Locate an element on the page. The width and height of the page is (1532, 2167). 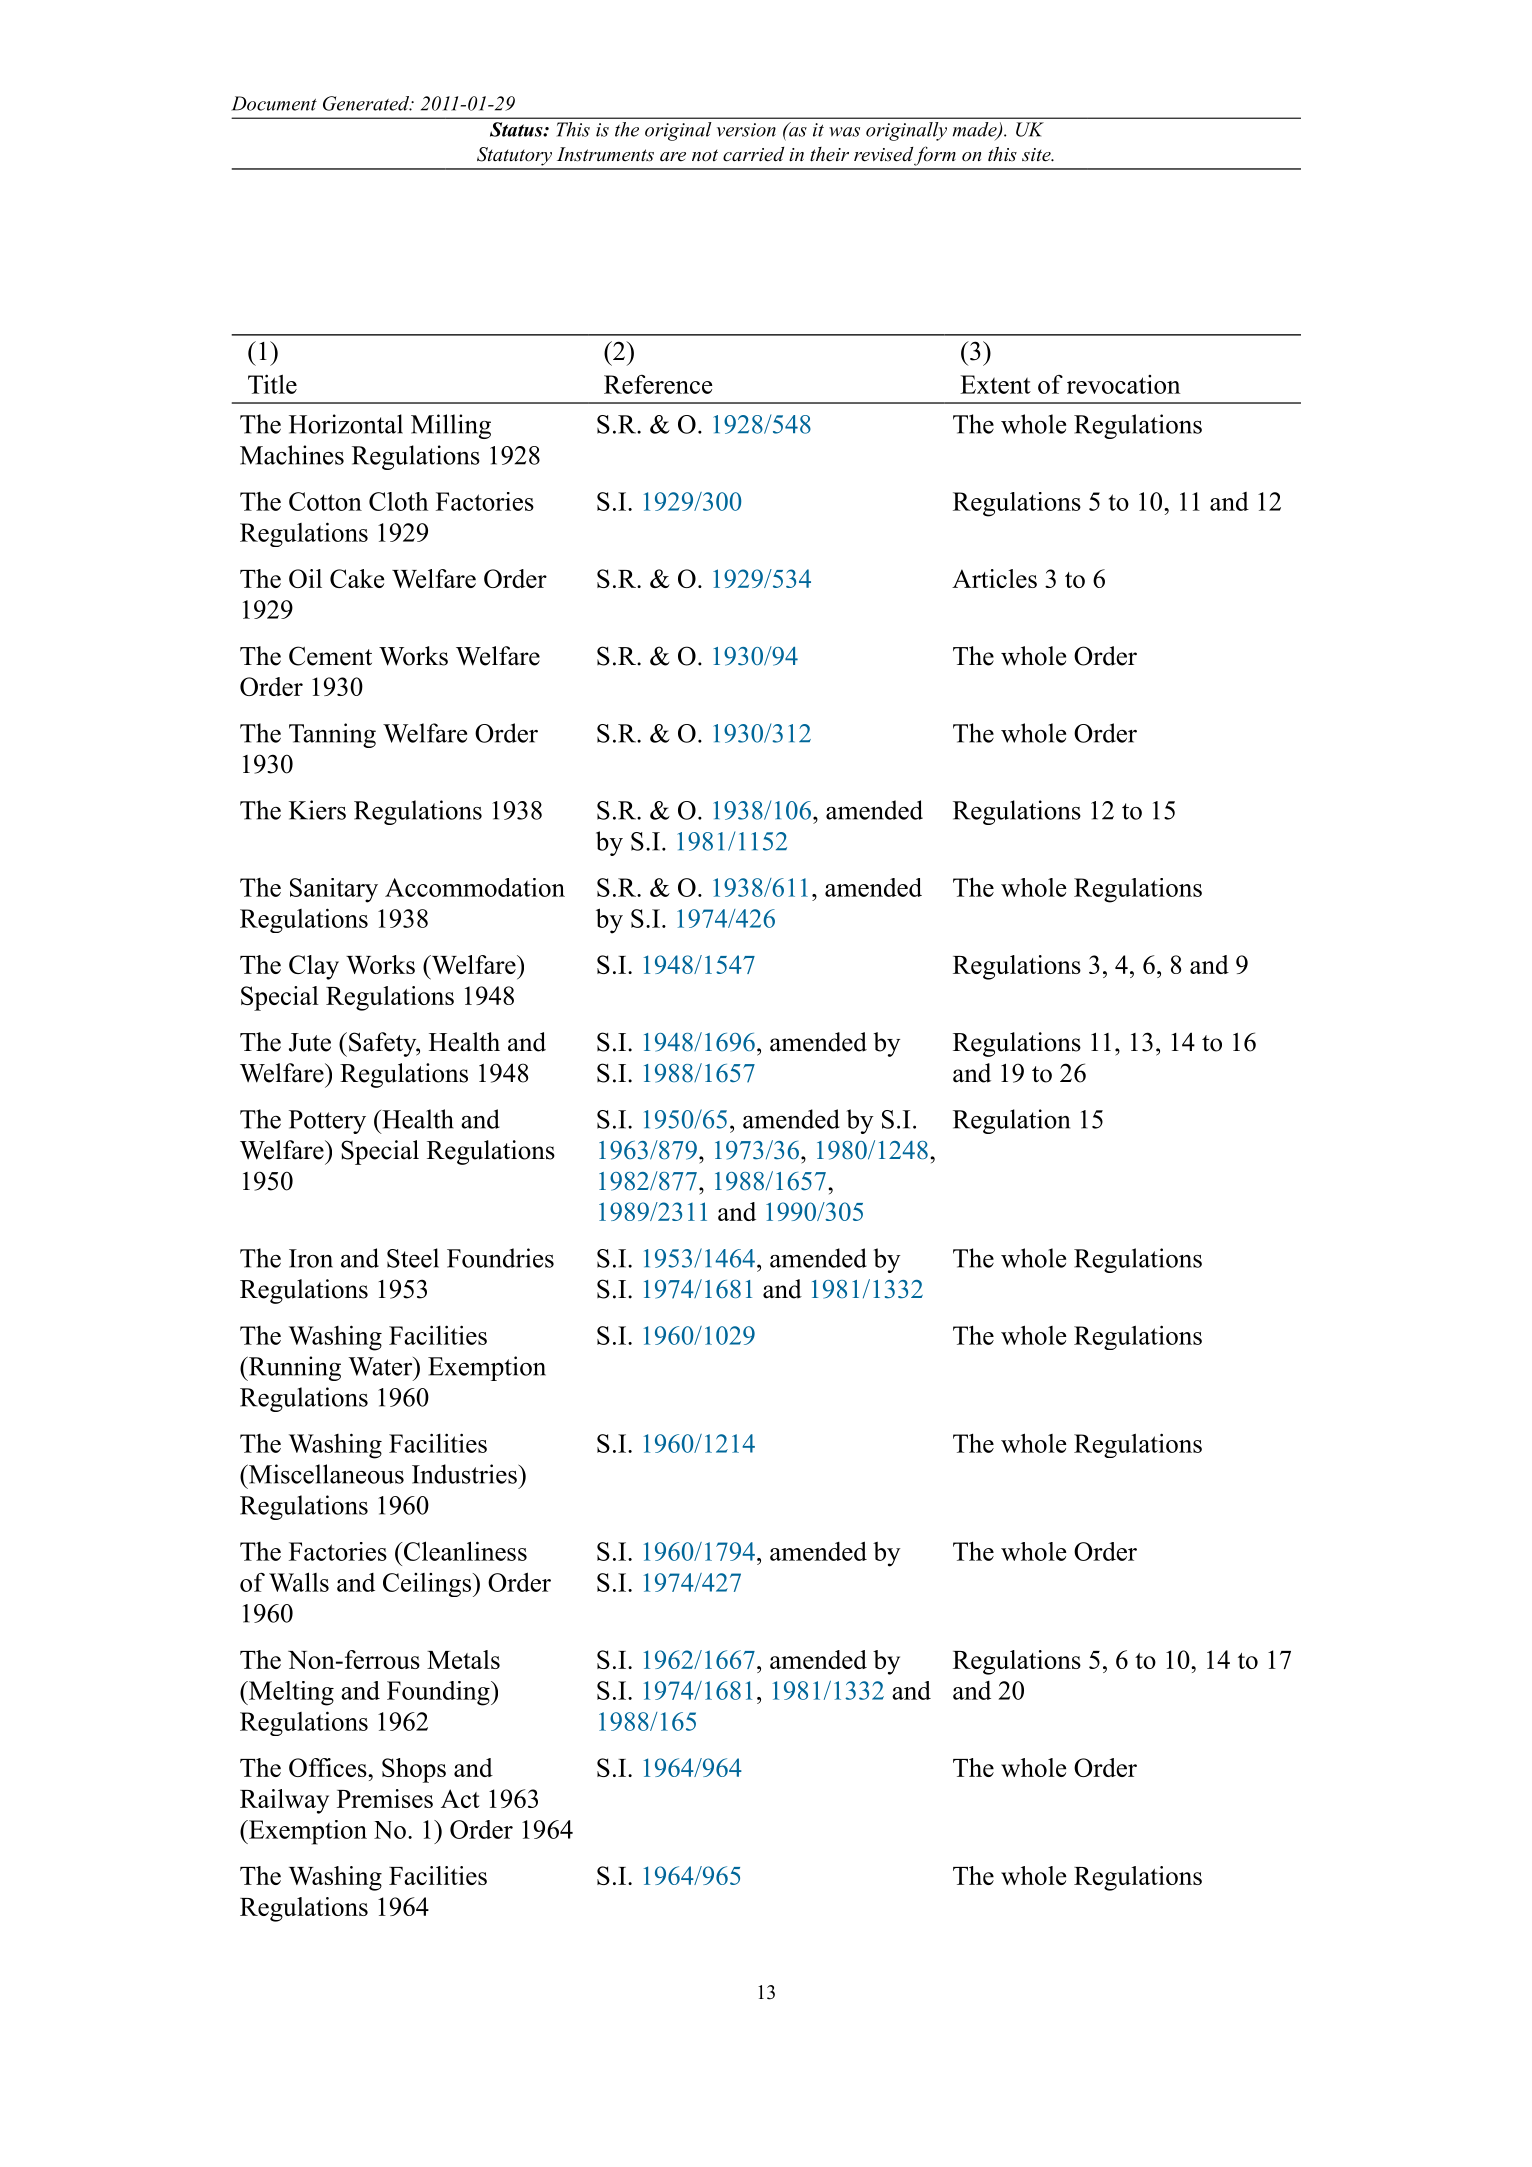
Reference is located at coordinates (658, 384).
